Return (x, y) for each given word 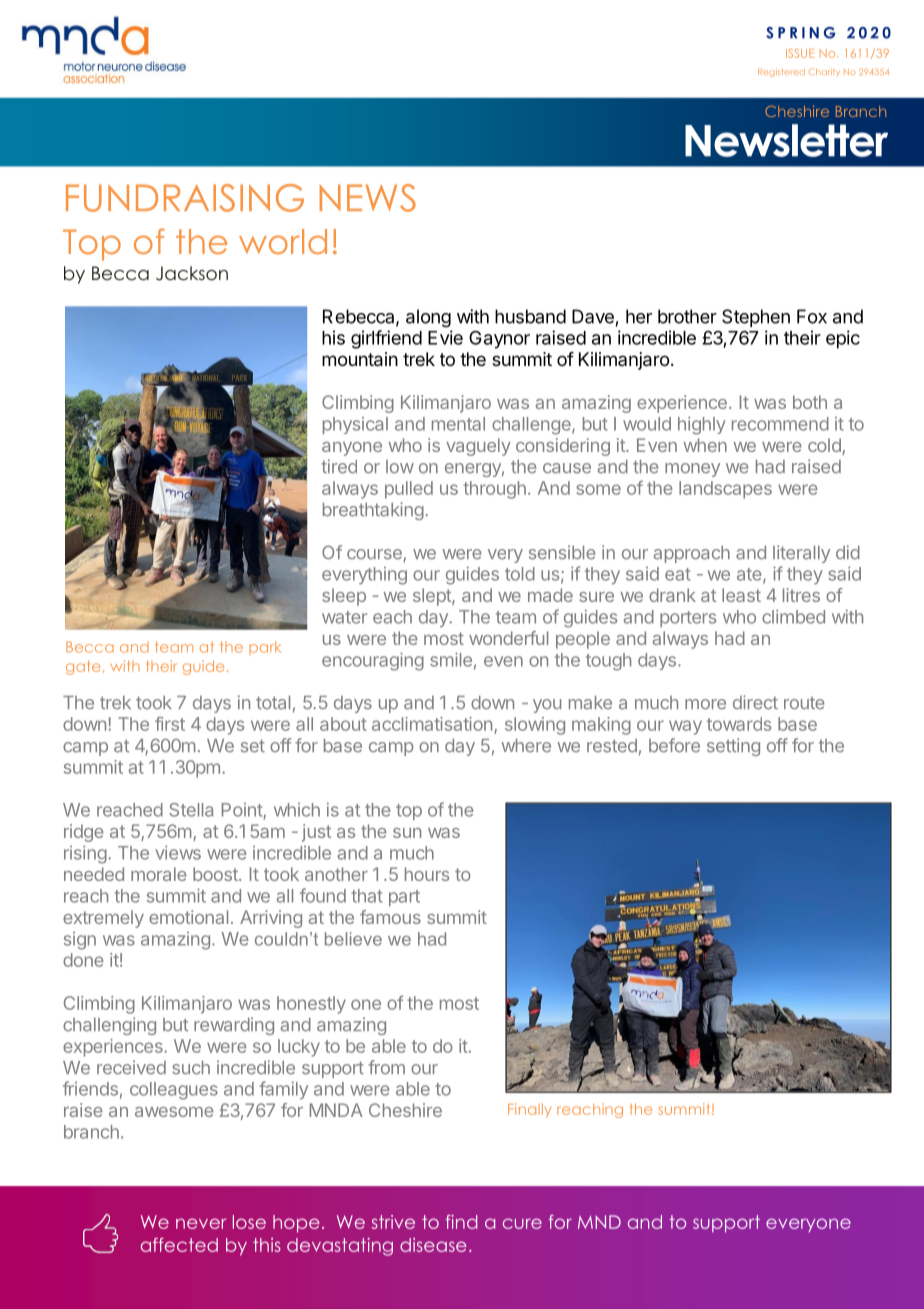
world (283, 241)
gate (83, 668)
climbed (793, 616)
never (201, 1223)
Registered (781, 72)
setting (733, 747)
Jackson (192, 273)
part (404, 898)
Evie (445, 337)
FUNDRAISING (185, 198)
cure (522, 1223)
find (461, 1222)
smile (451, 659)
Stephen (756, 318)
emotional (188, 917)
